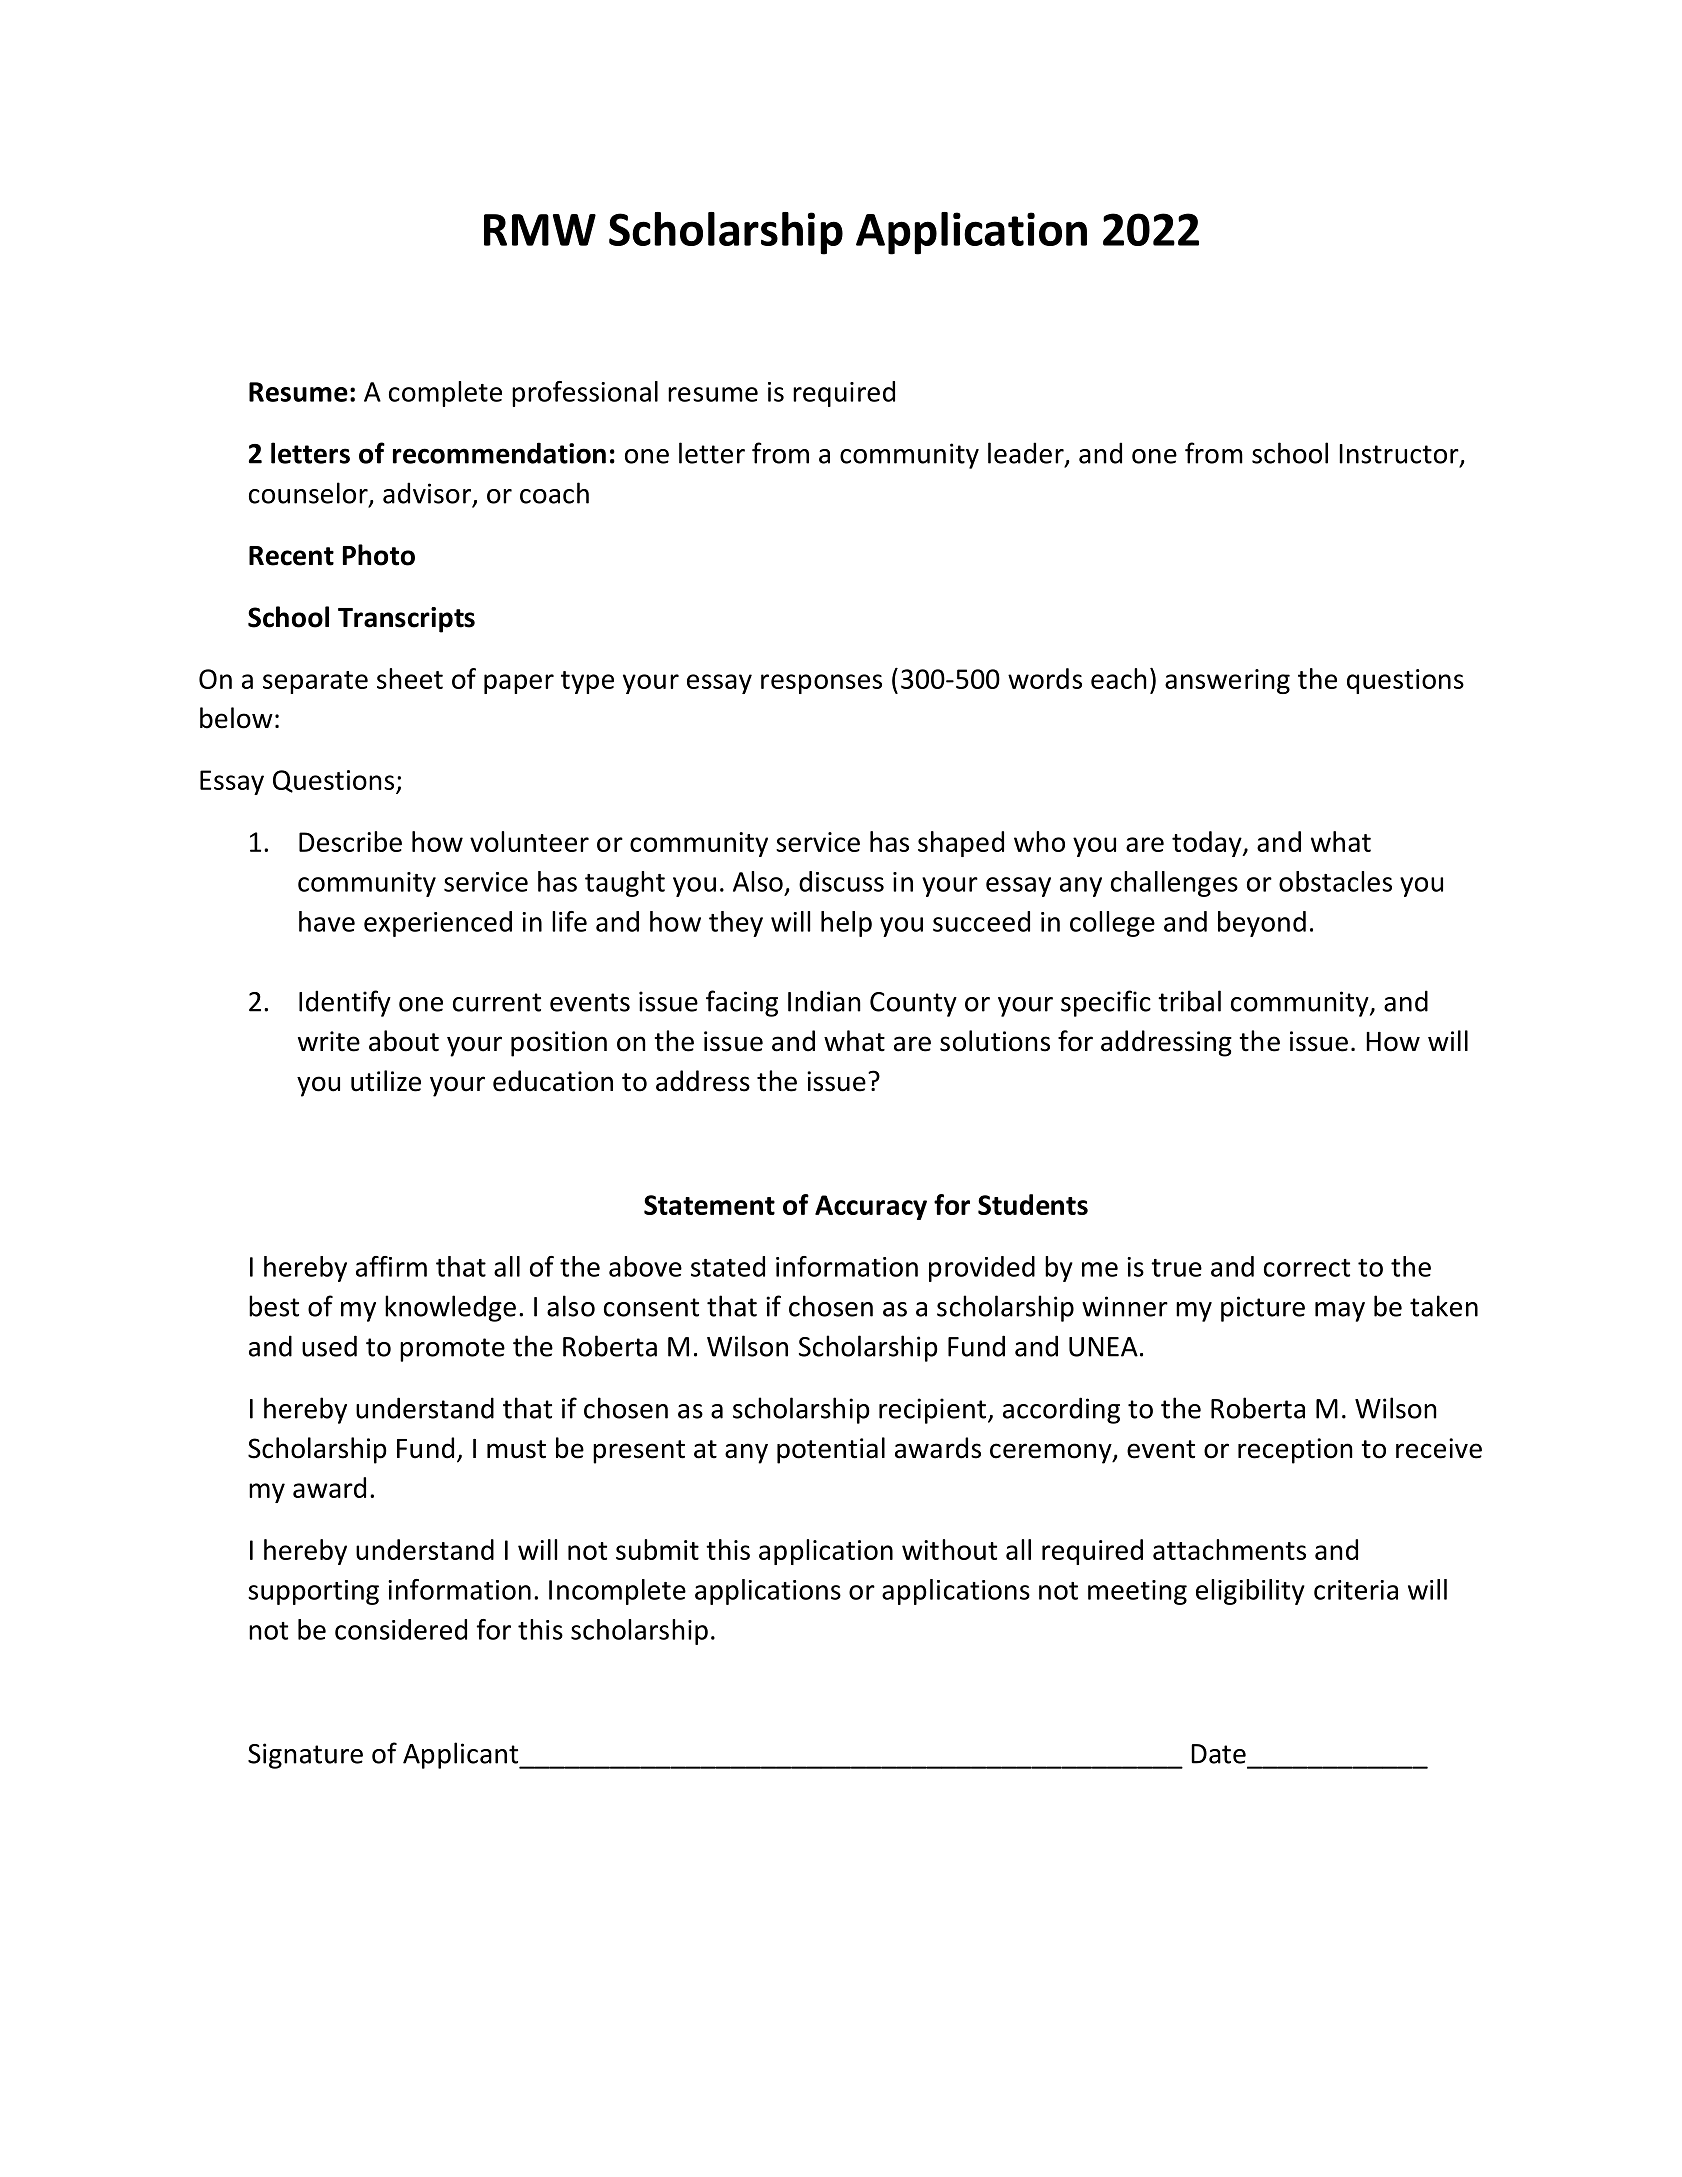  I want to click on advisor, so click(428, 494).
